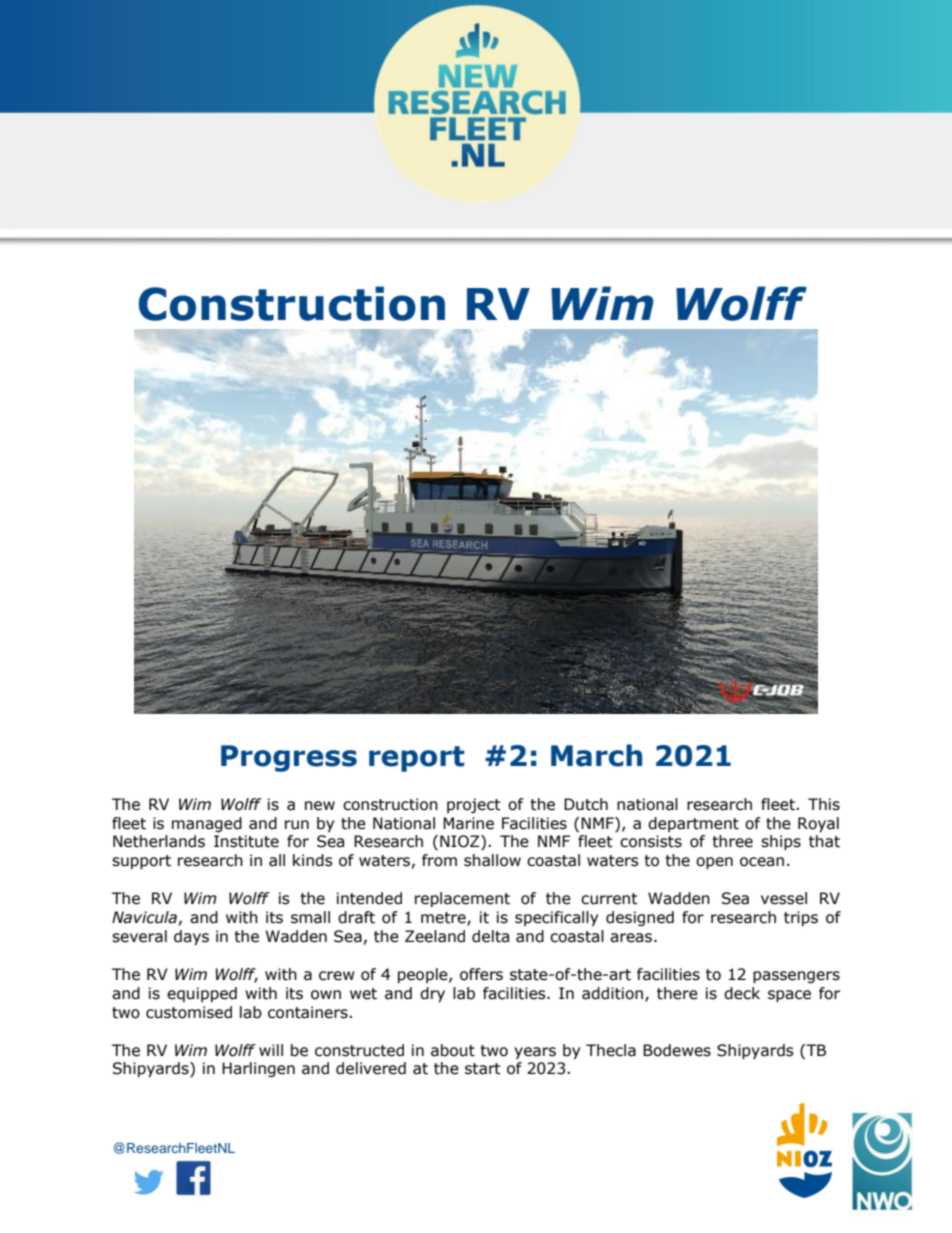 This image has width=952, height=1233. I want to click on report, so click(416, 759).
